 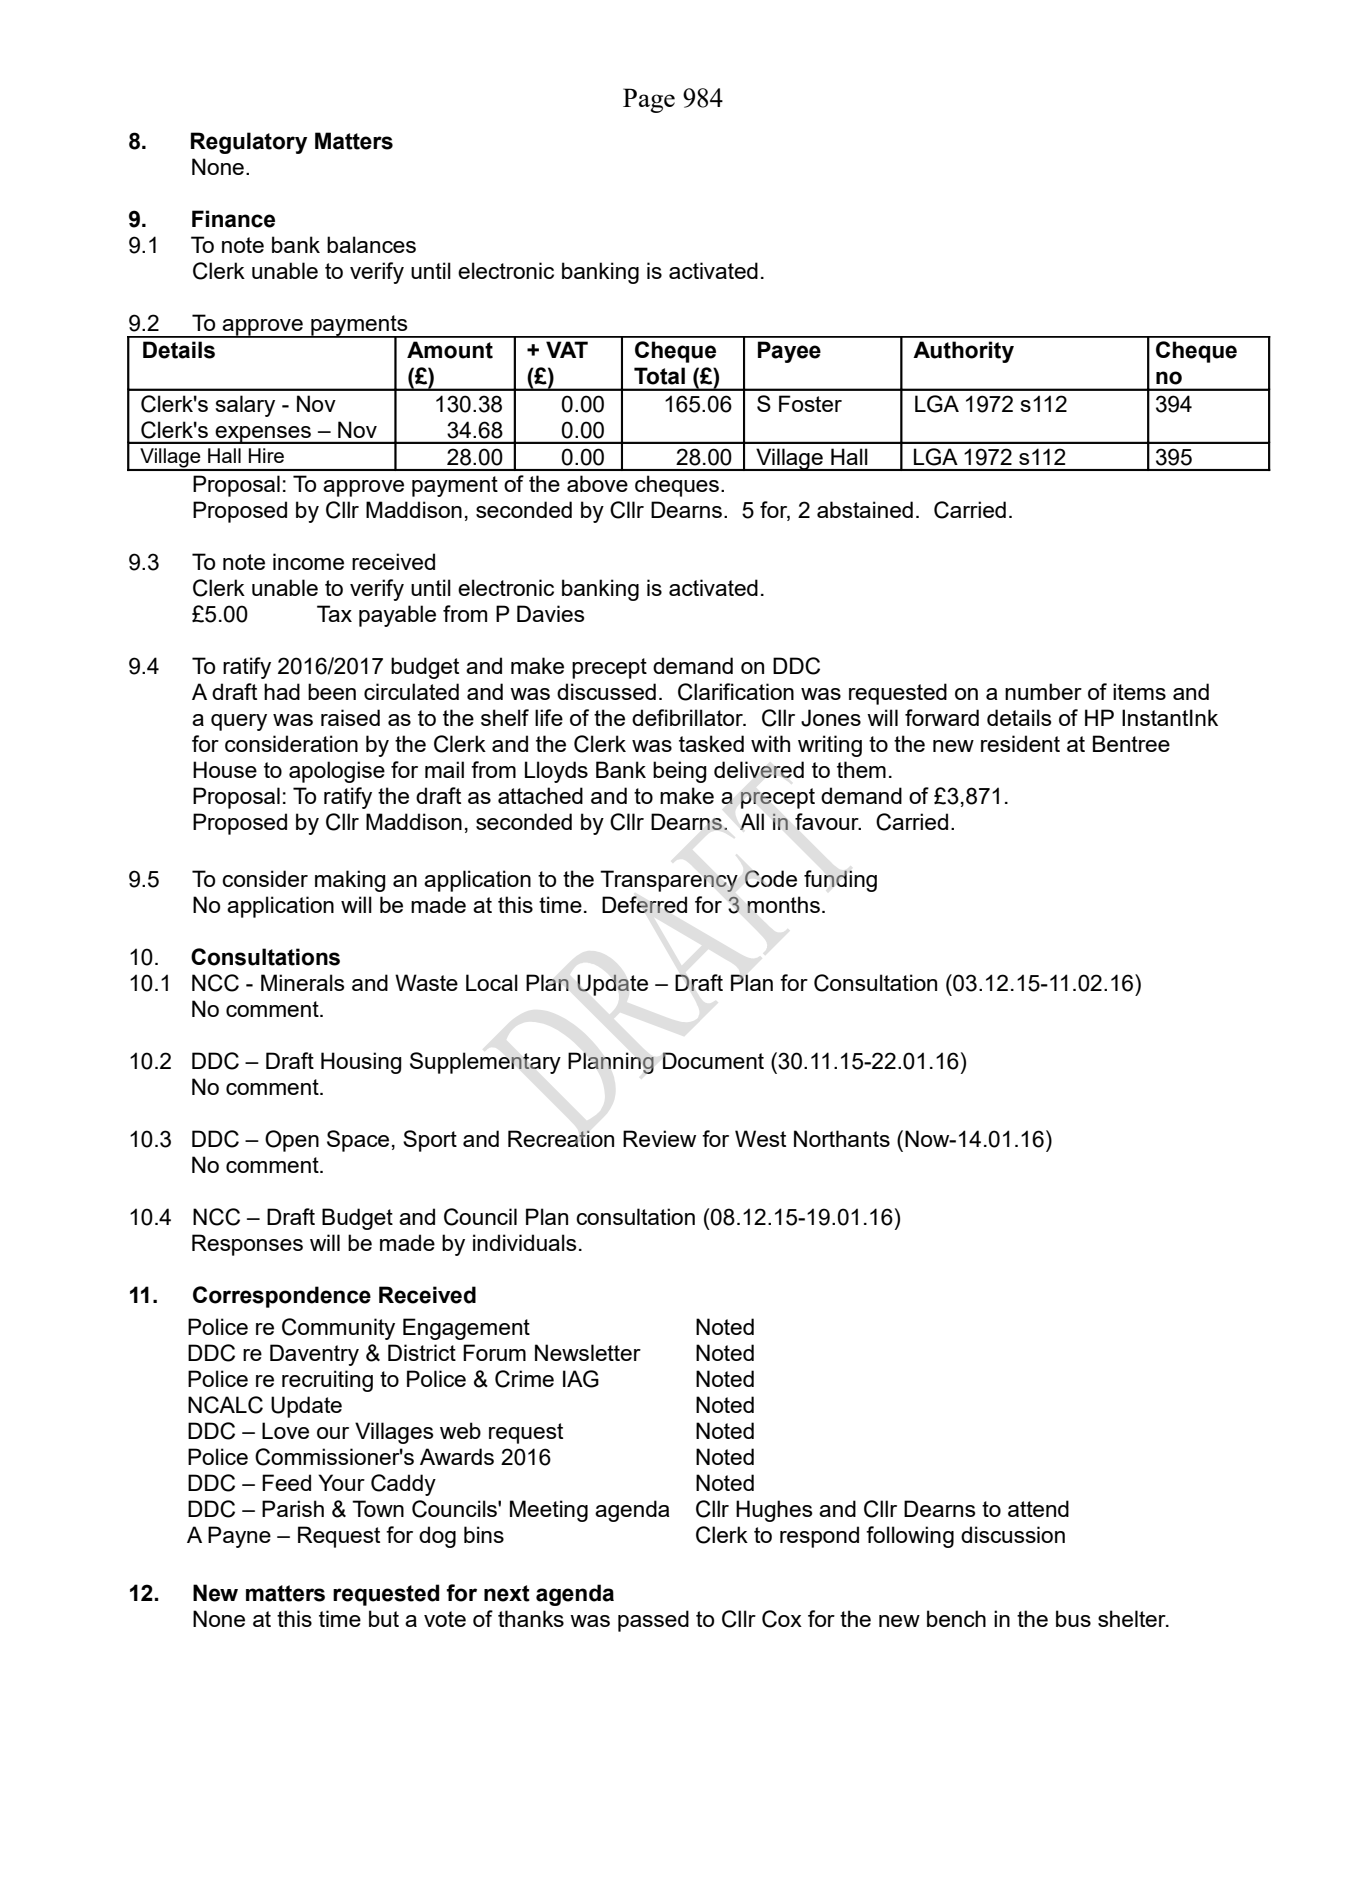 I want to click on West, so click(x=760, y=1138).
